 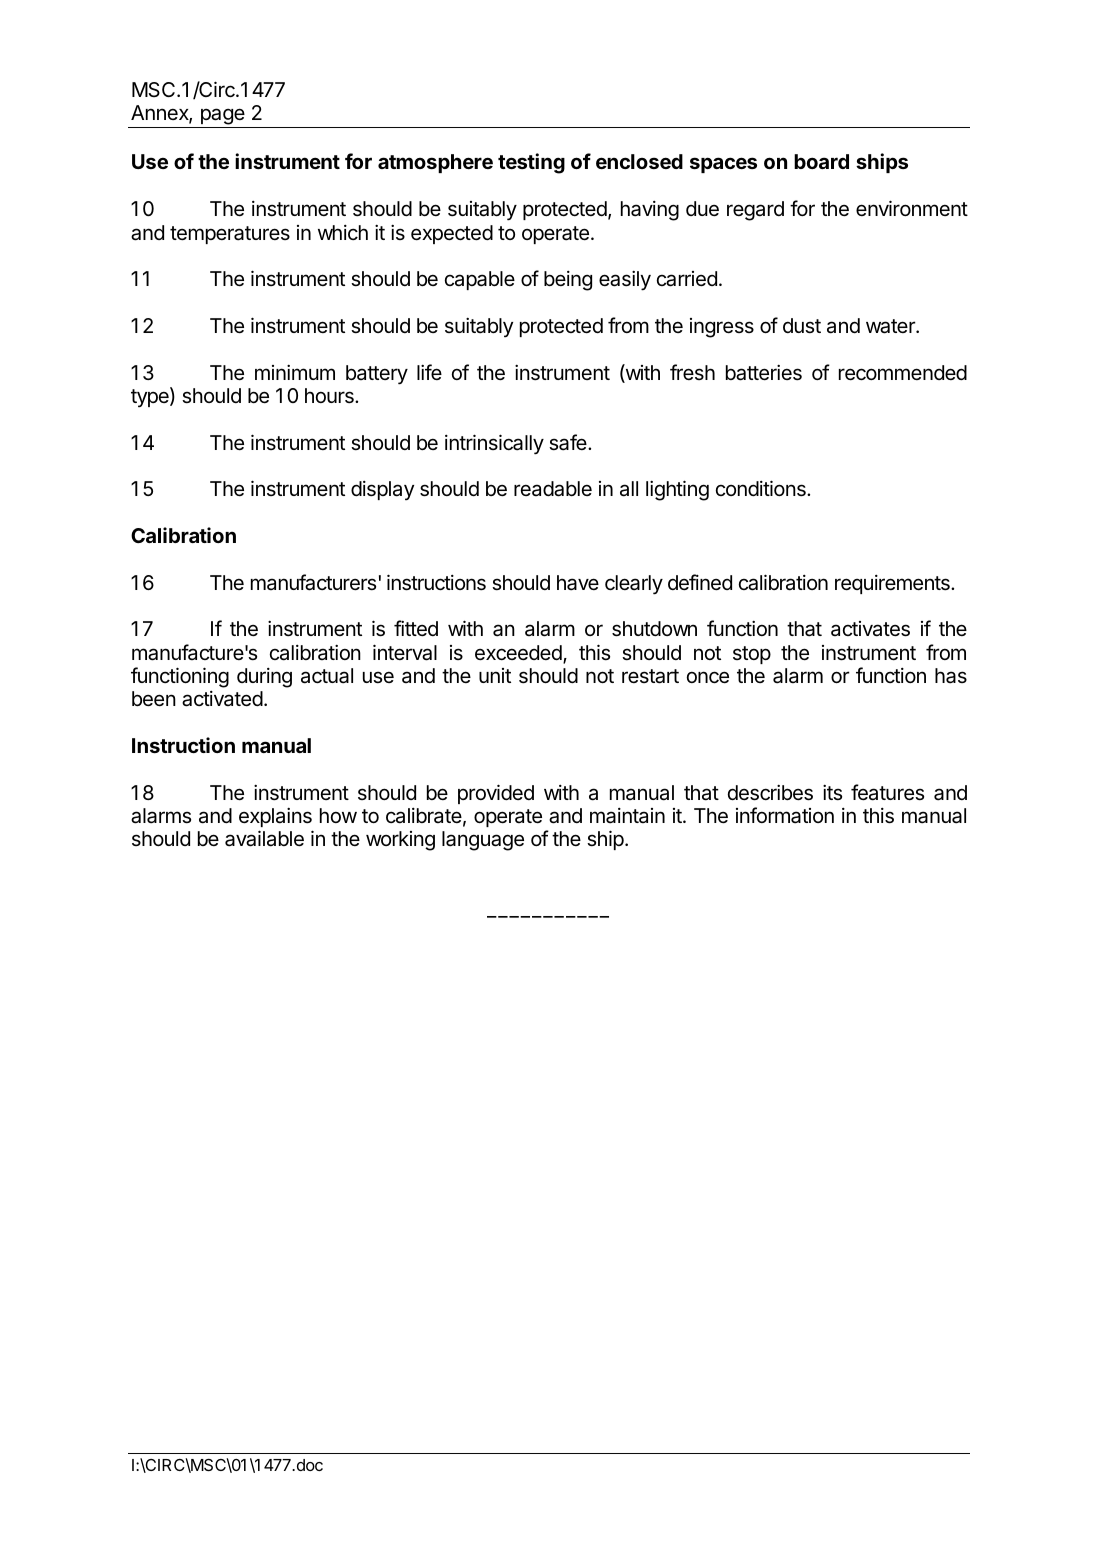 I want to click on minimum, so click(x=295, y=372).
